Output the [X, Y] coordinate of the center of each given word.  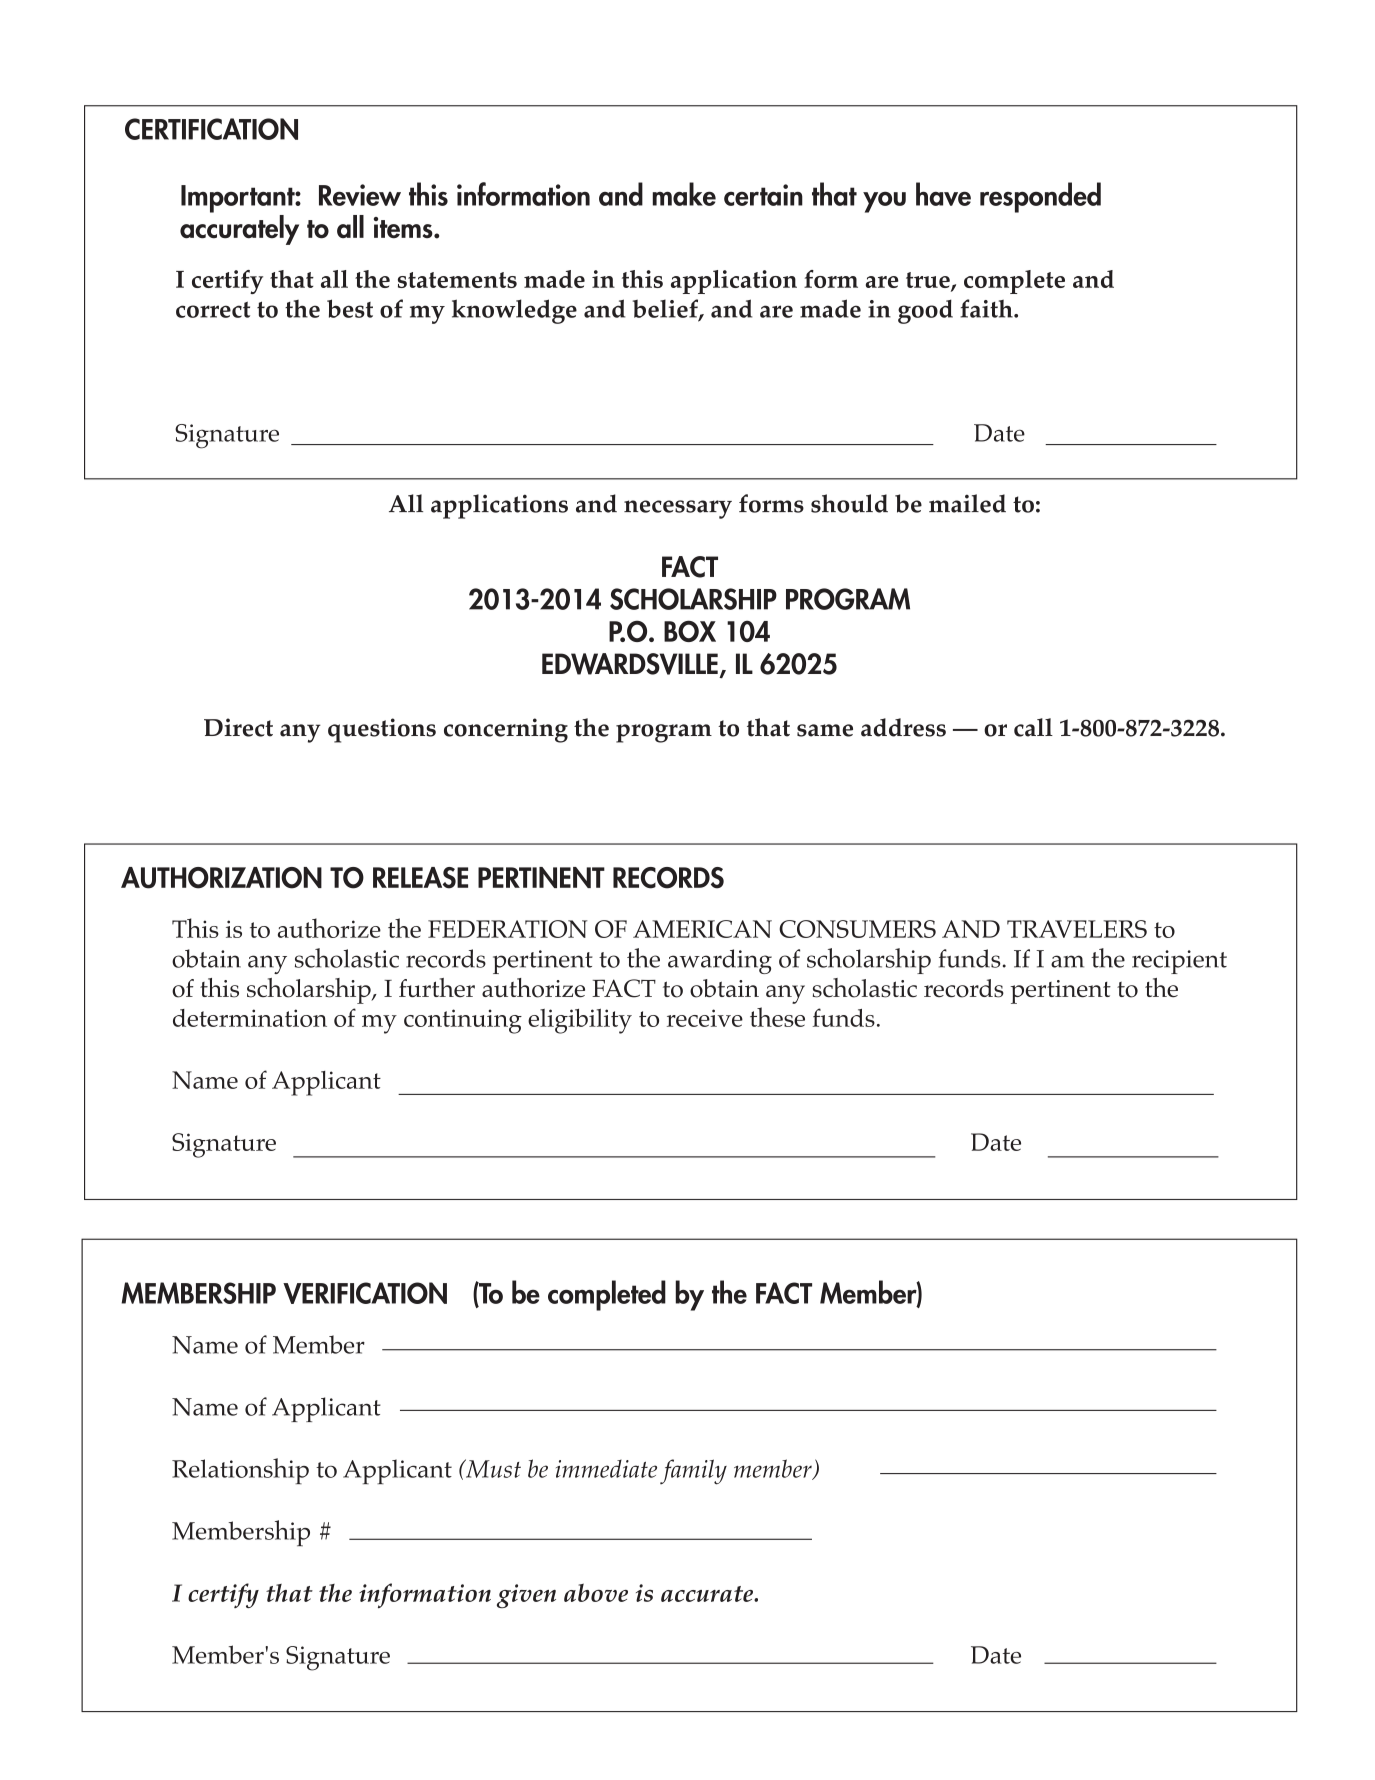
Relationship [240, 1471]
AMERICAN [702, 929]
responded [1040, 197]
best [350, 308]
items [404, 228]
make [684, 194]
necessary [678, 509]
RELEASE [420, 878]
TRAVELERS [1077, 929]
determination [250, 1018]
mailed [967, 503]
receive [705, 1018]
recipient [1179, 962]
